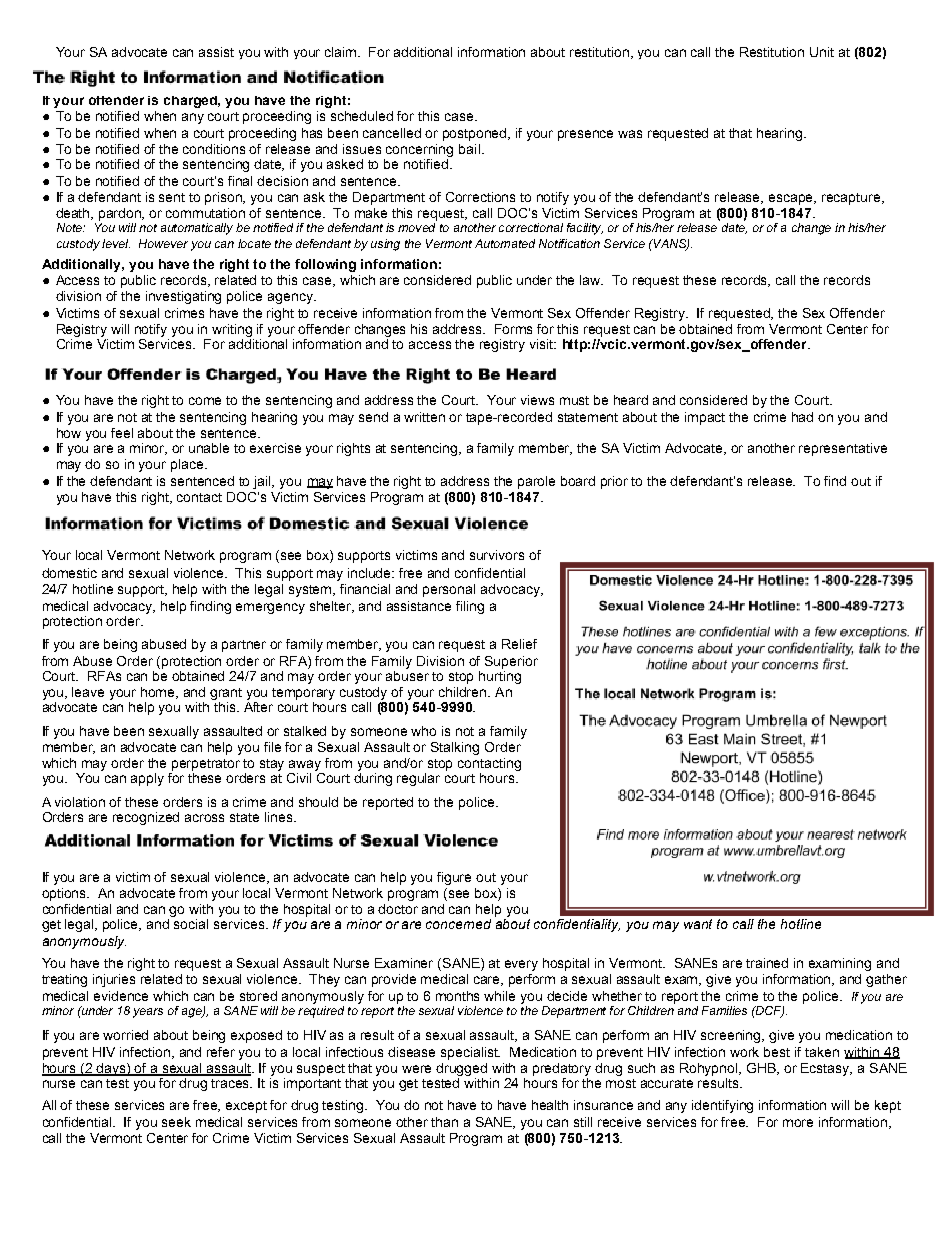 The width and height of the image is (952, 1233). Describe the element at coordinates (214, 149) in the image. I see `conditions` at that location.
